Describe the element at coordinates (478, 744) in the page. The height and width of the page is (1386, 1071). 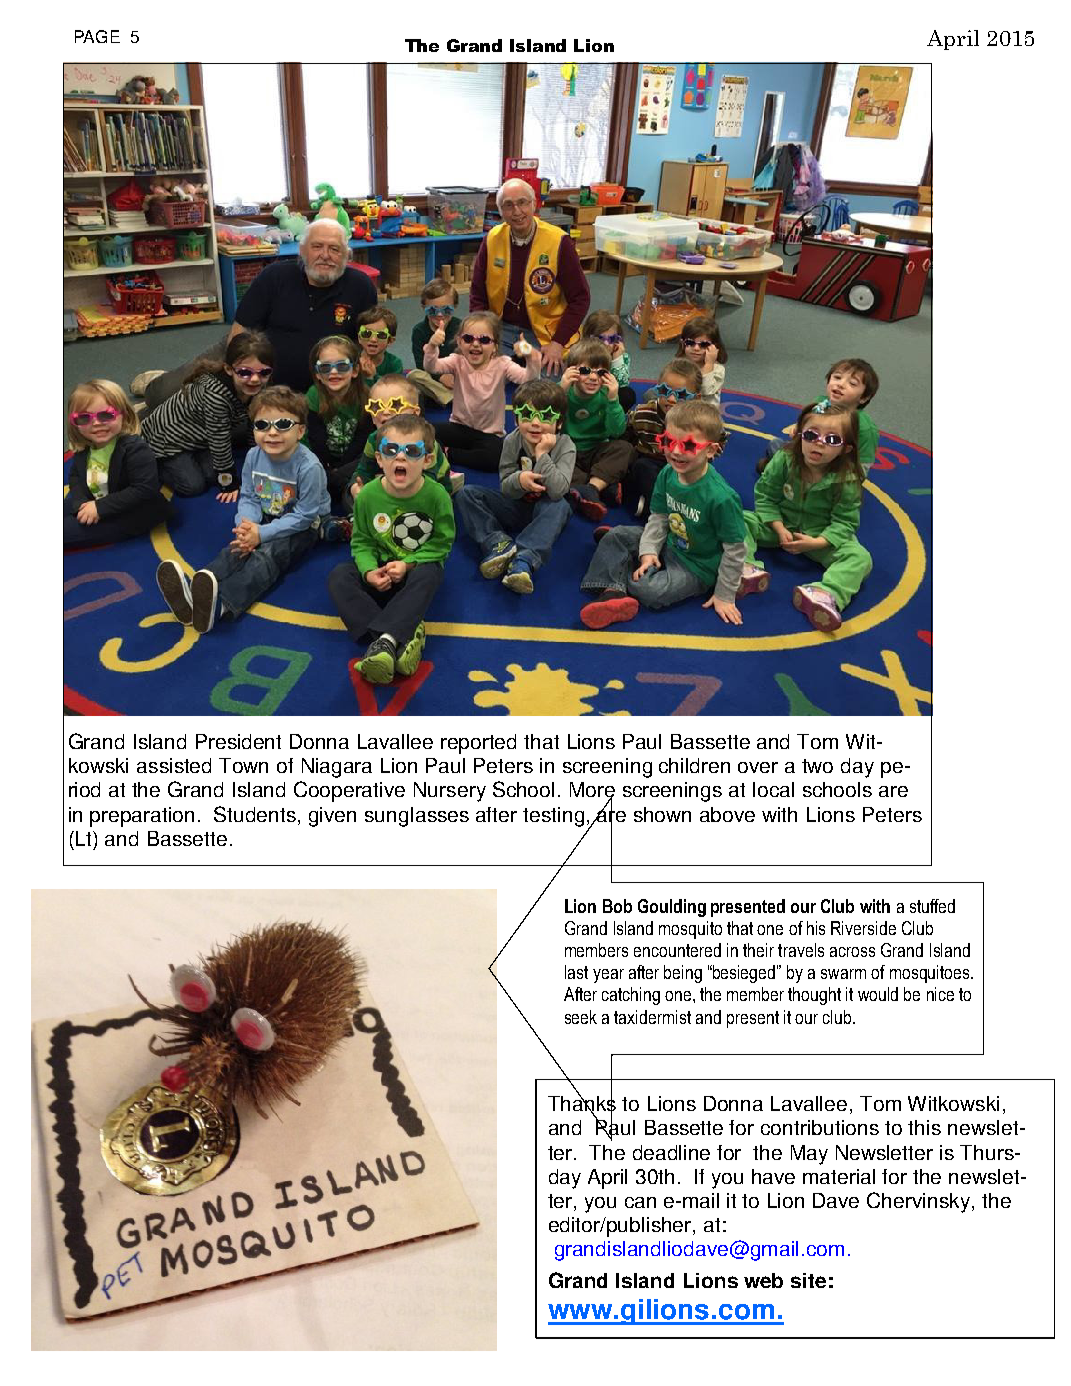
I see `reported` at that location.
